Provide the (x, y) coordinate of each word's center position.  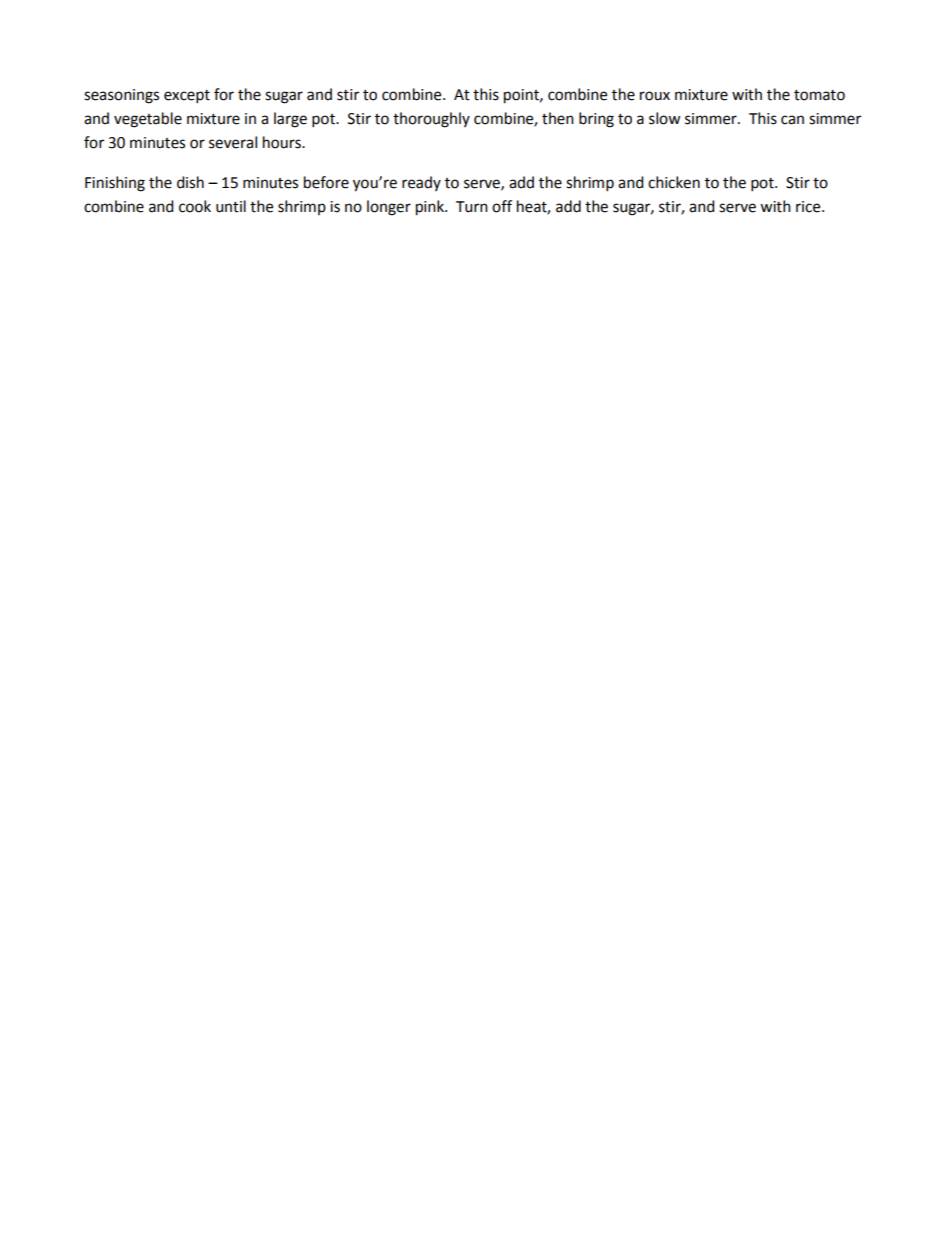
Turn (472, 207)
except (187, 97)
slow (665, 118)
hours (283, 142)
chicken (674, 182)
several (233, 142)
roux (655, 96)
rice (809, 207)
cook (195, 206)
